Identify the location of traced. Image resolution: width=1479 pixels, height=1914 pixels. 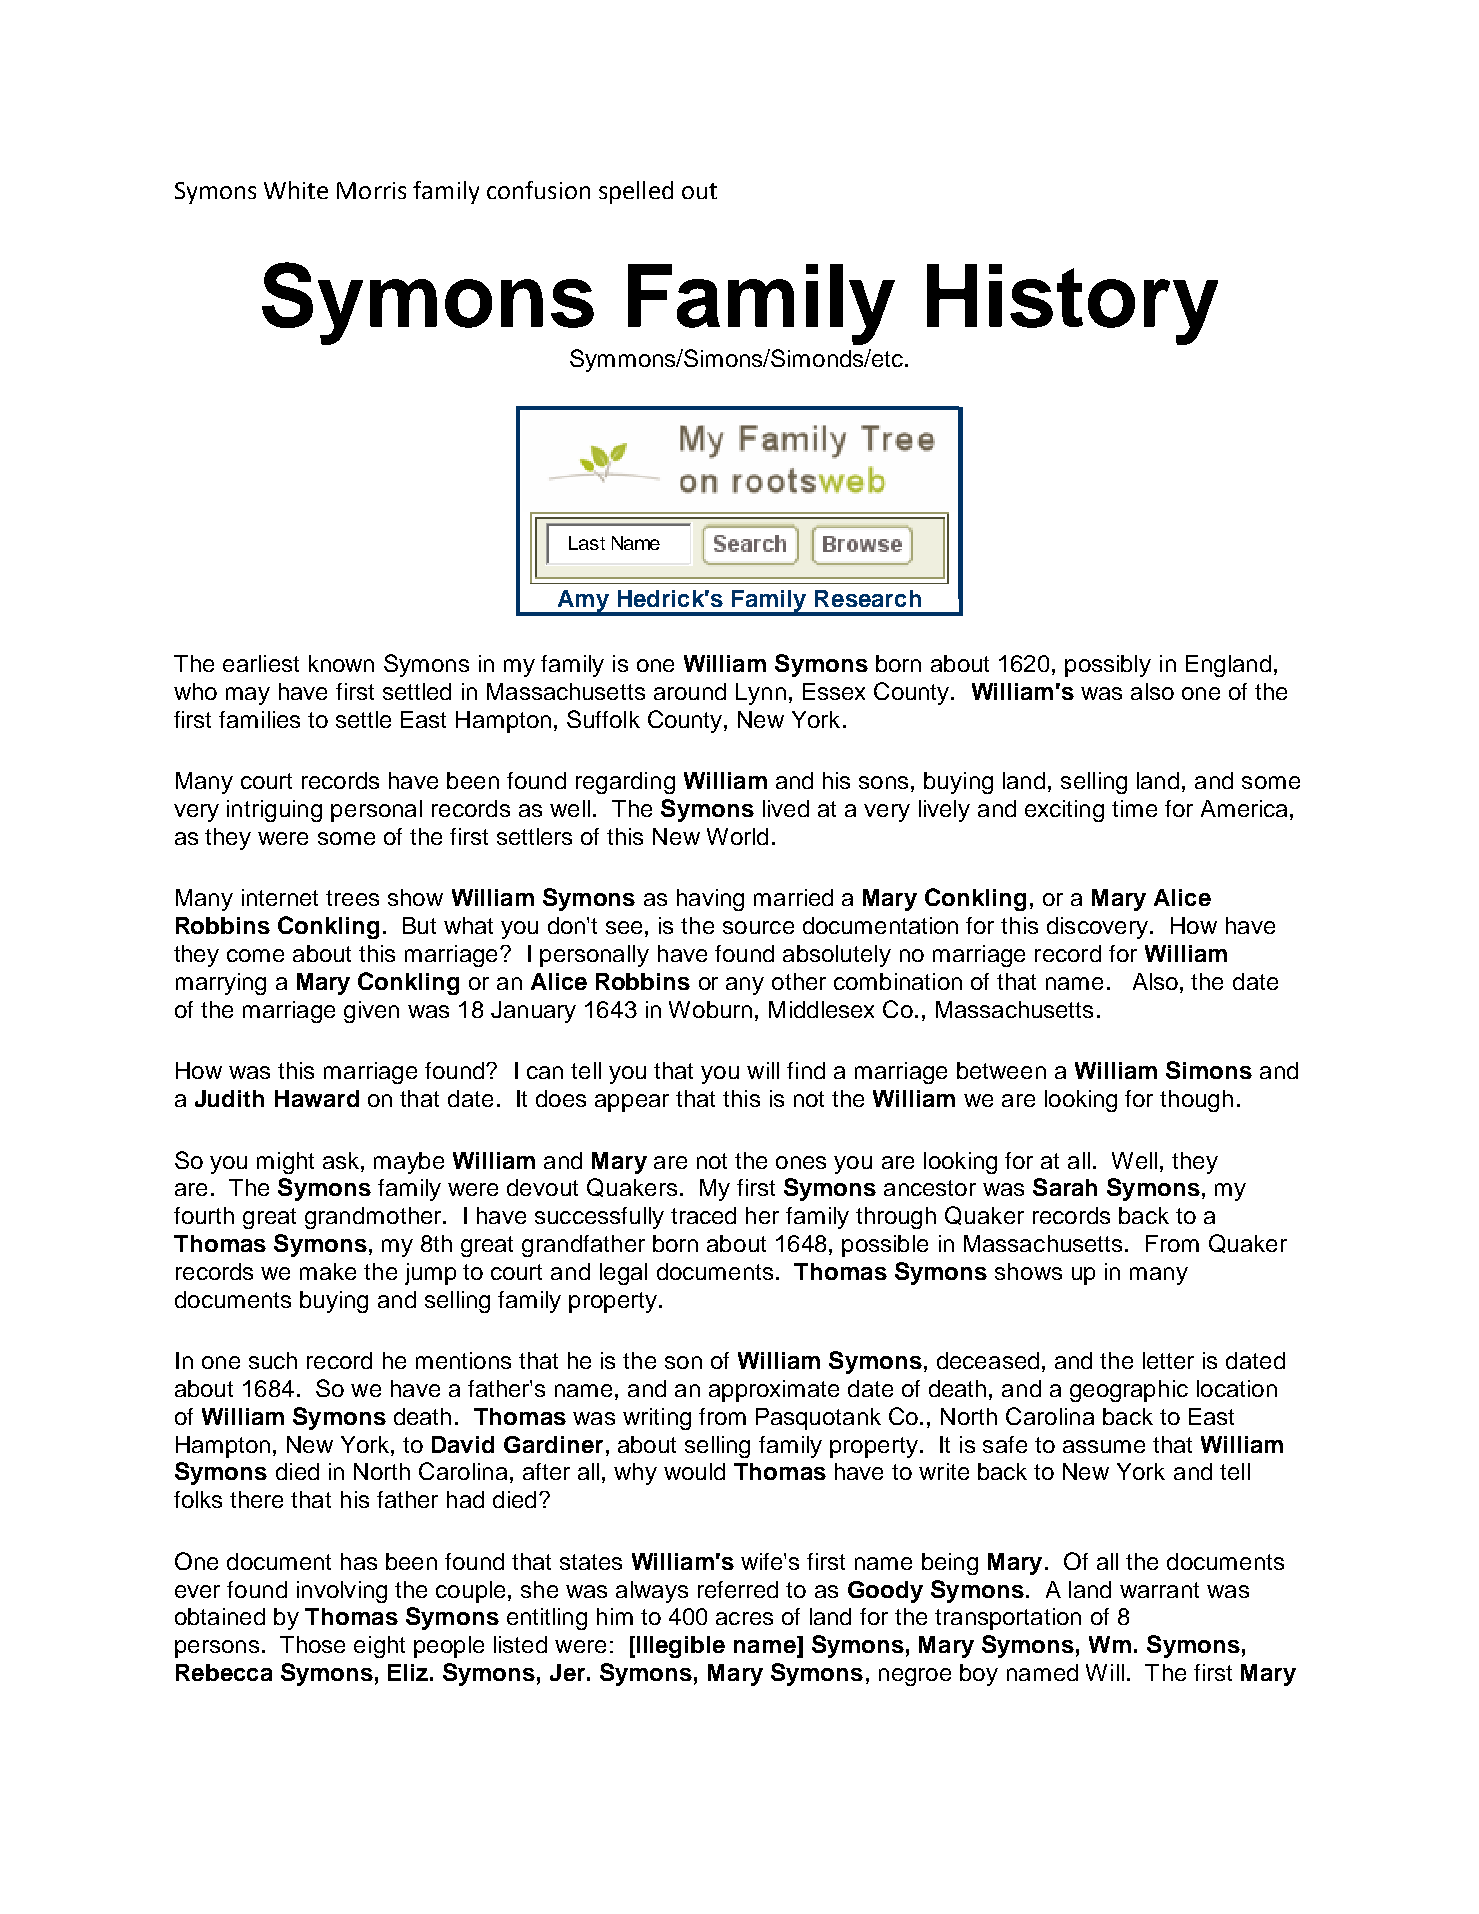
(703, 1215).
